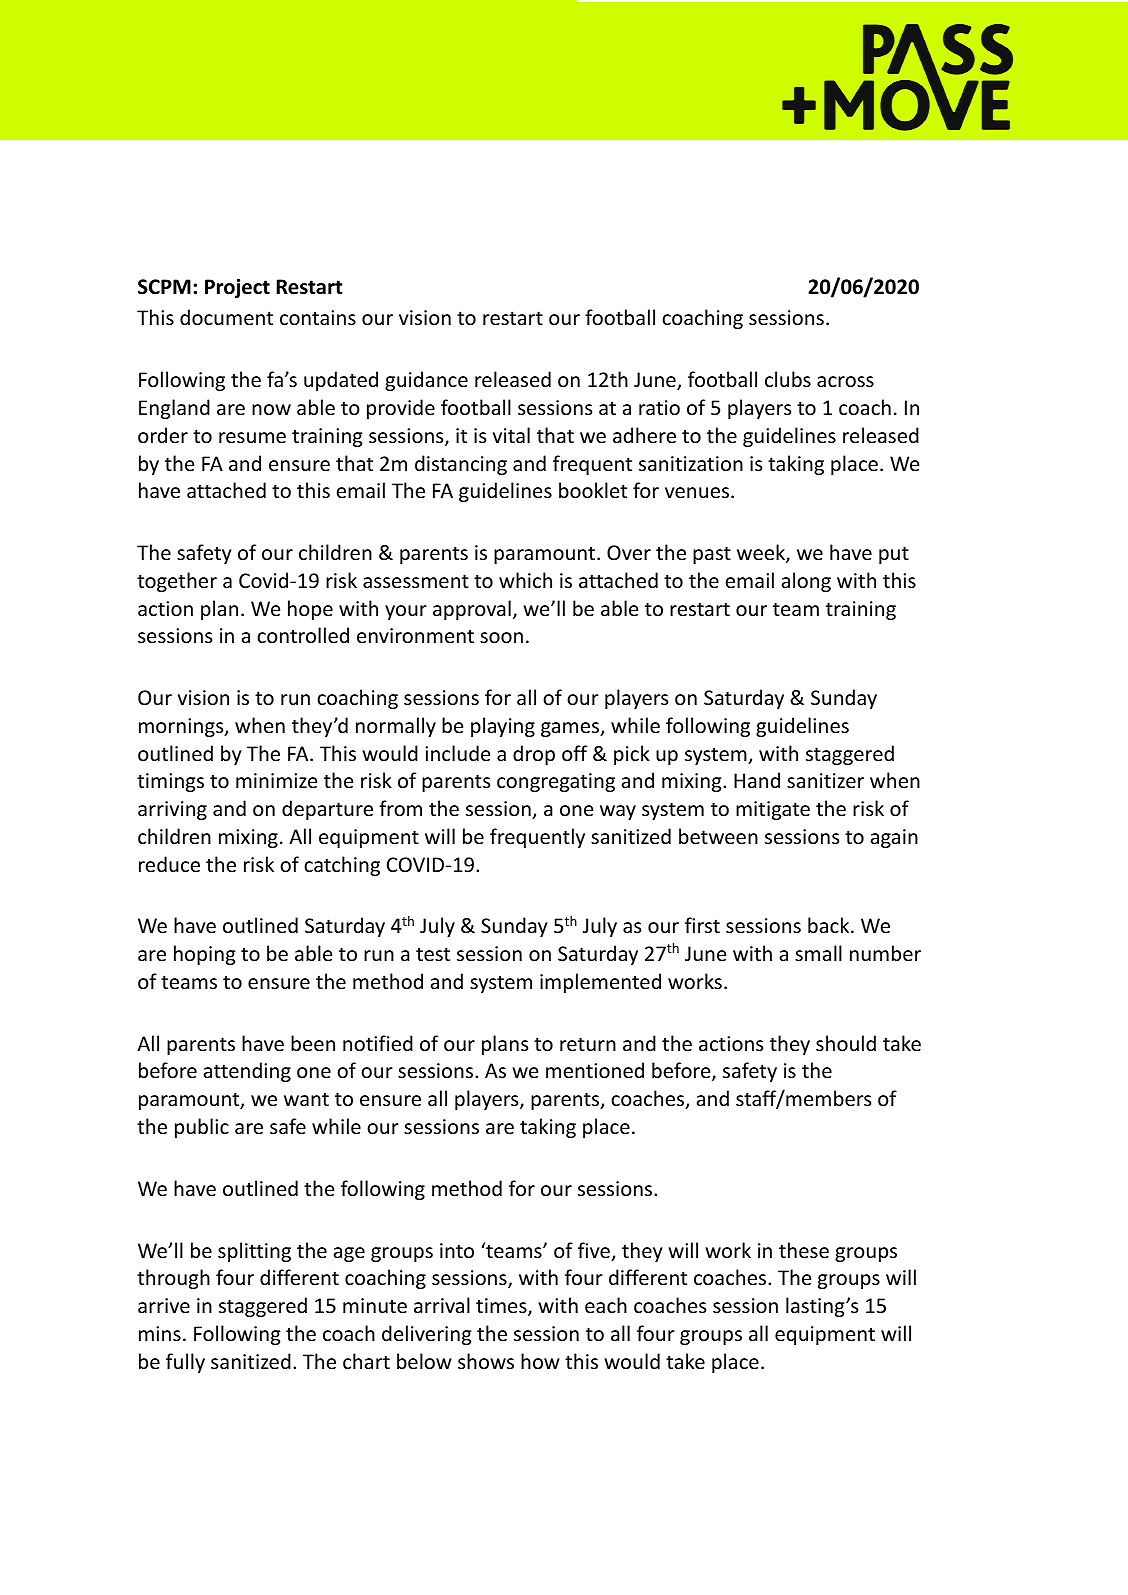 This screenshot has height=1595, width=1128. What do you see at coordinates (276, 780) in the screenshot?
I see `minimize` at bounding box center [276, 780].
